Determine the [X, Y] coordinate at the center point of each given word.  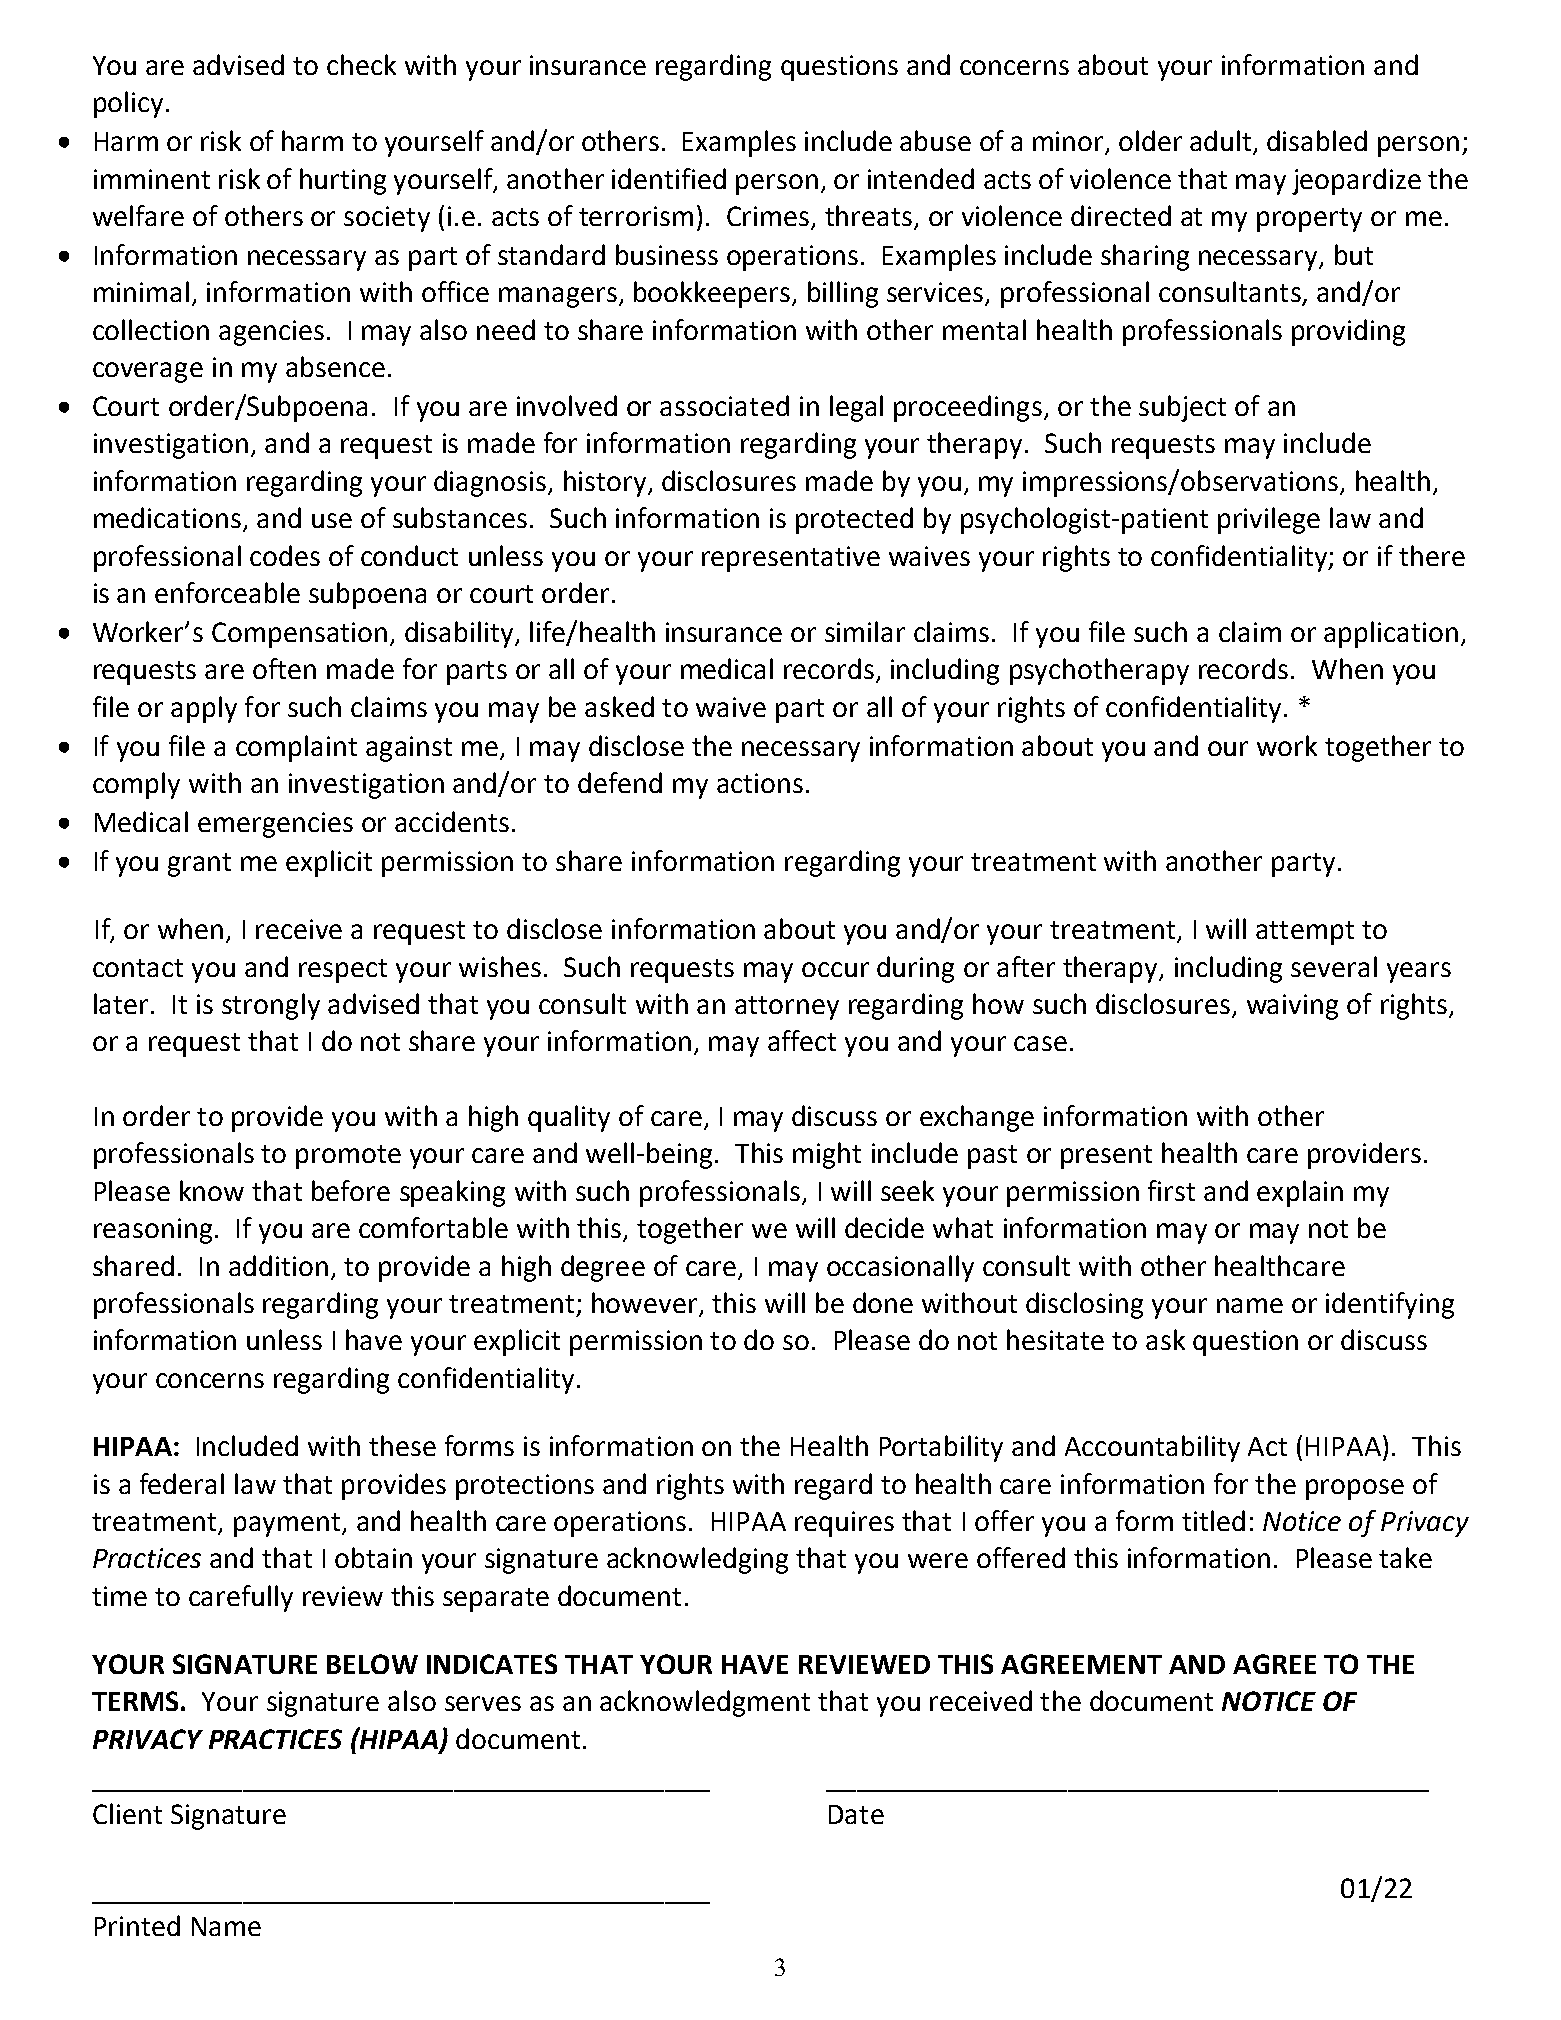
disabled [1317, 140]
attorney [787, 1008]
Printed [137, 1925]
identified [669, 178]
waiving [1292, 1007]
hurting [343, 181]
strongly [271, 1006]
